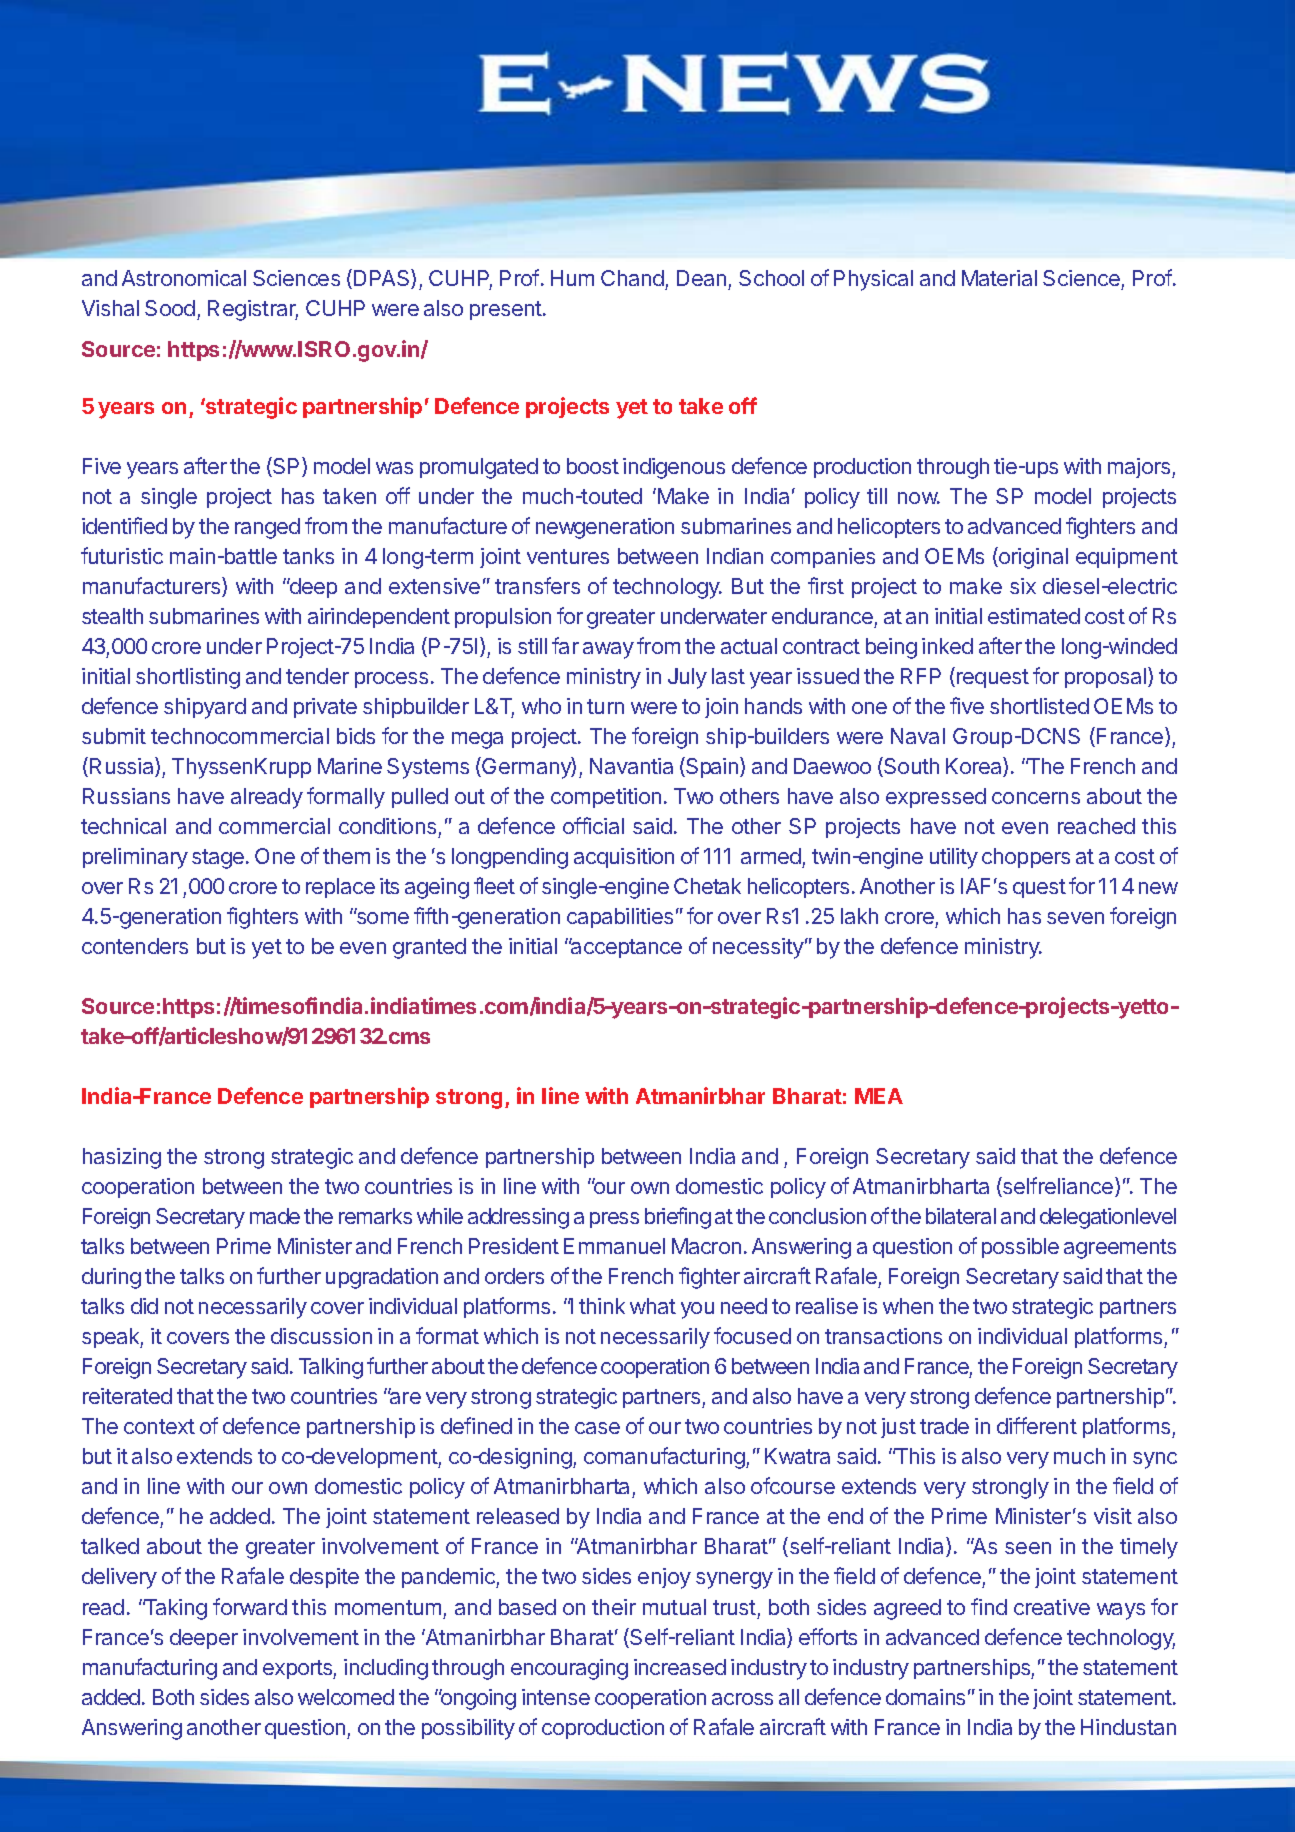 The width and height of the screenshot is (1295, 1832). I want to click on concerns, so click(1036, 798).
